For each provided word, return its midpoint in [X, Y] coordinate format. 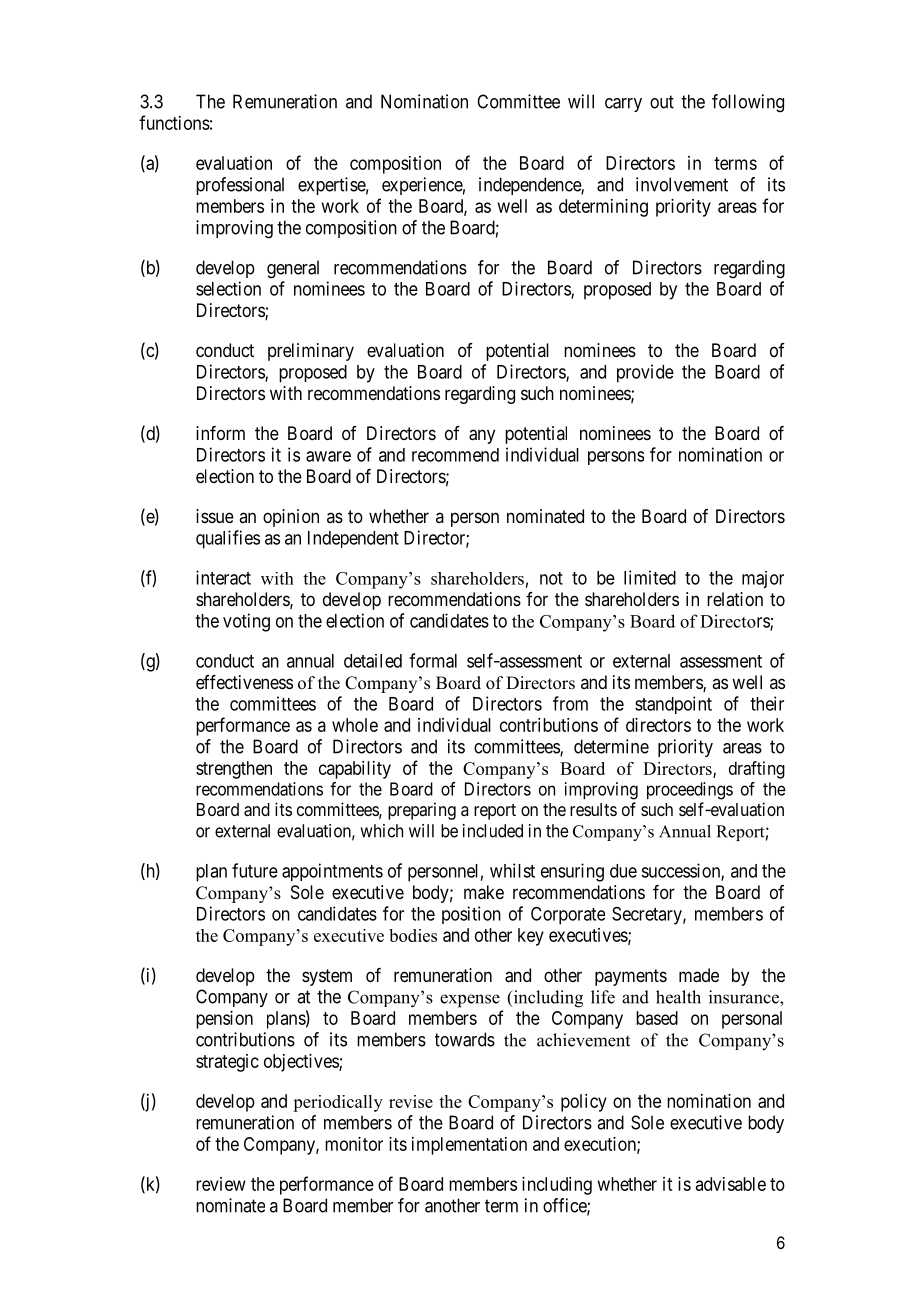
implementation [469, 1146]
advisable [731, 1184]
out [662, 102]
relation [735, 599]
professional [240, 186]
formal [433, 660]
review [221, 1184]
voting [246, 622]
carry [623, 105]
